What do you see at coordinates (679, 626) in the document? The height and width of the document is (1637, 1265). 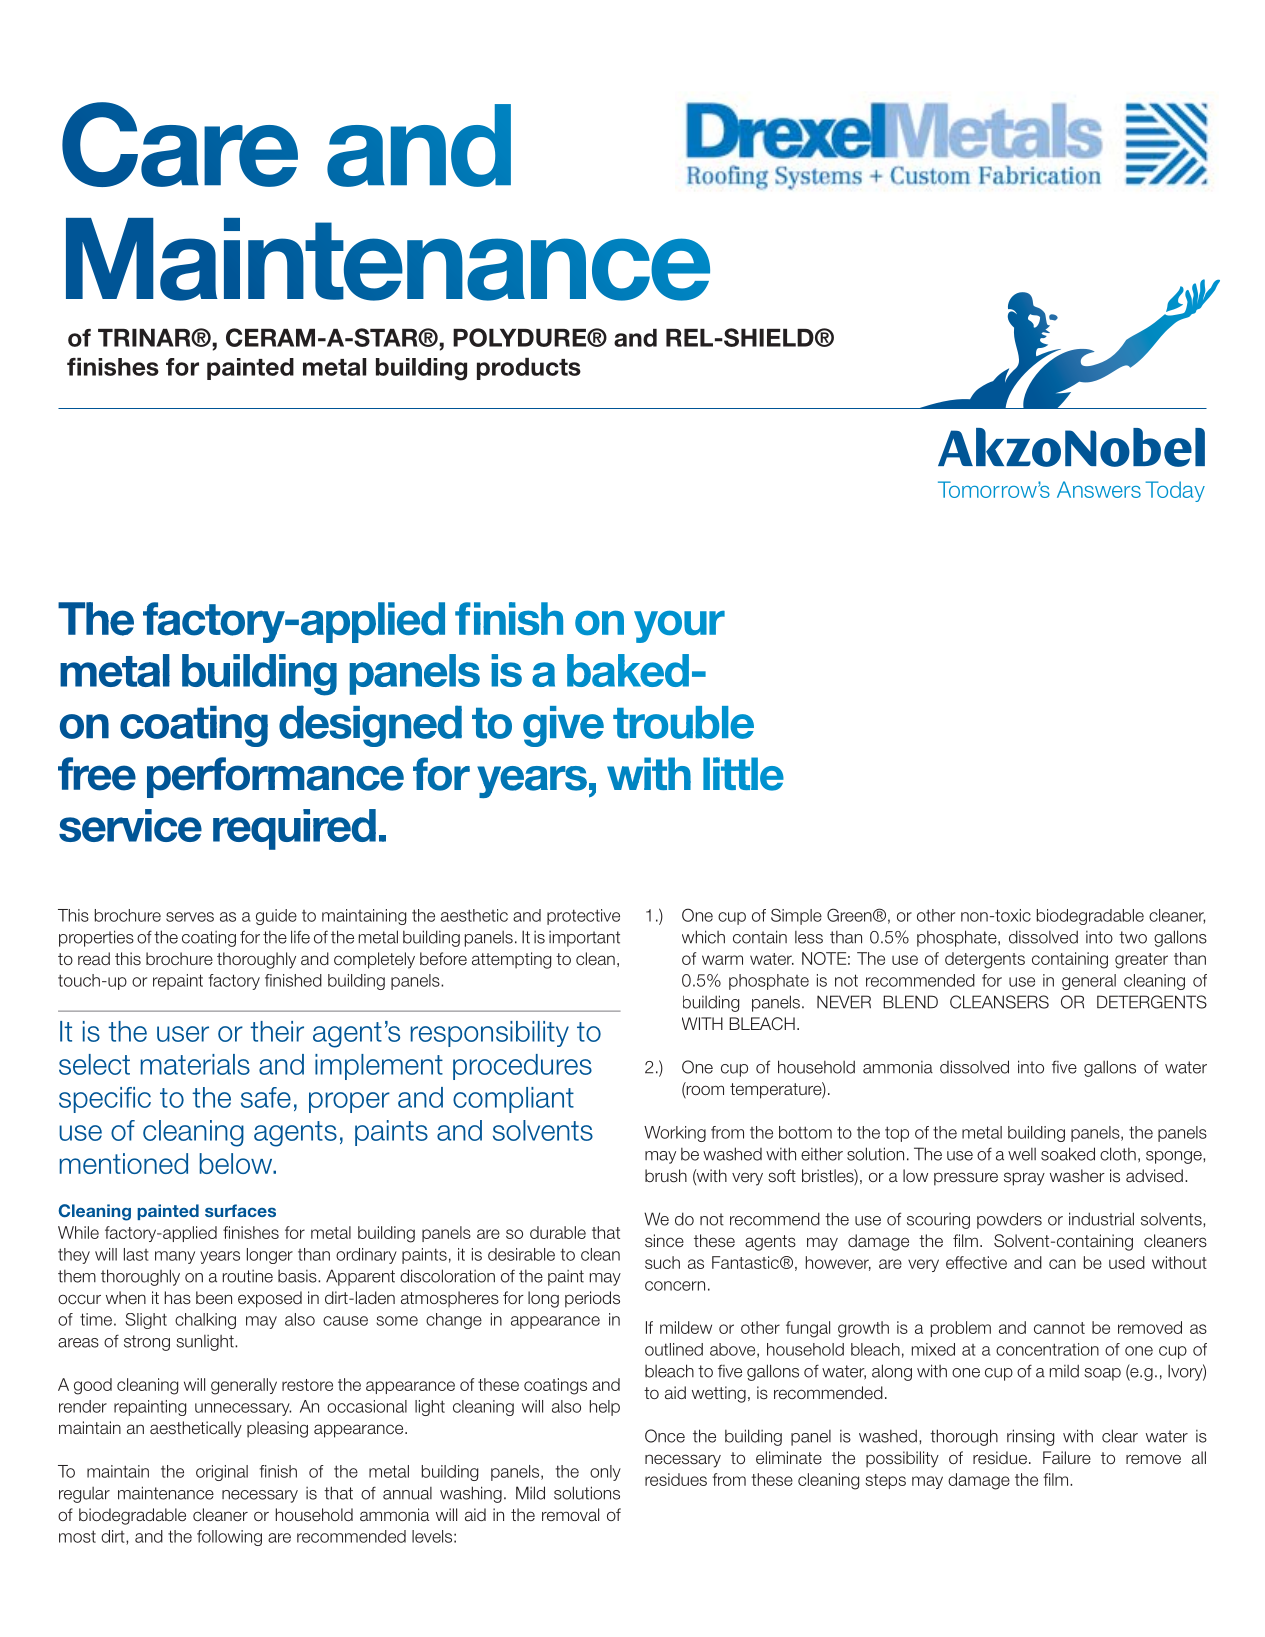 I see `your` at bounding box center [679, 626].
